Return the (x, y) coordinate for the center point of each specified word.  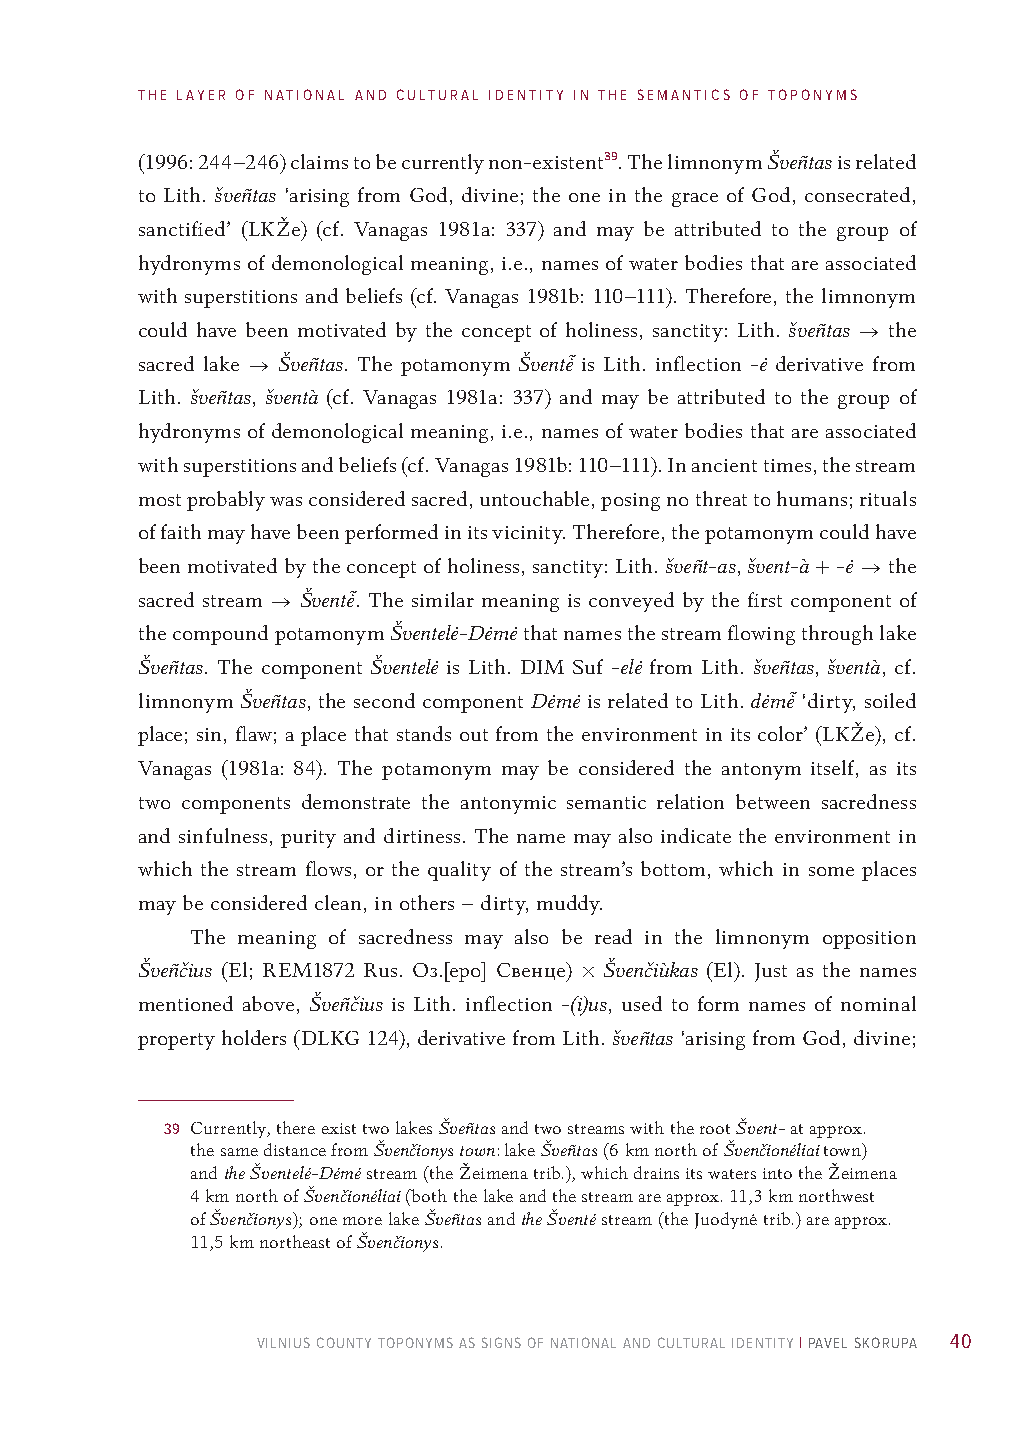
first (765, 599)
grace (695, 200)
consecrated (857, 194)
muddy (569, 905)
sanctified (183, 228)
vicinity (528, 535)
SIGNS (501, 1342)
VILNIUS (283, 1342)
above (268, 1003)
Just (771, 972)
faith (181, 531)
